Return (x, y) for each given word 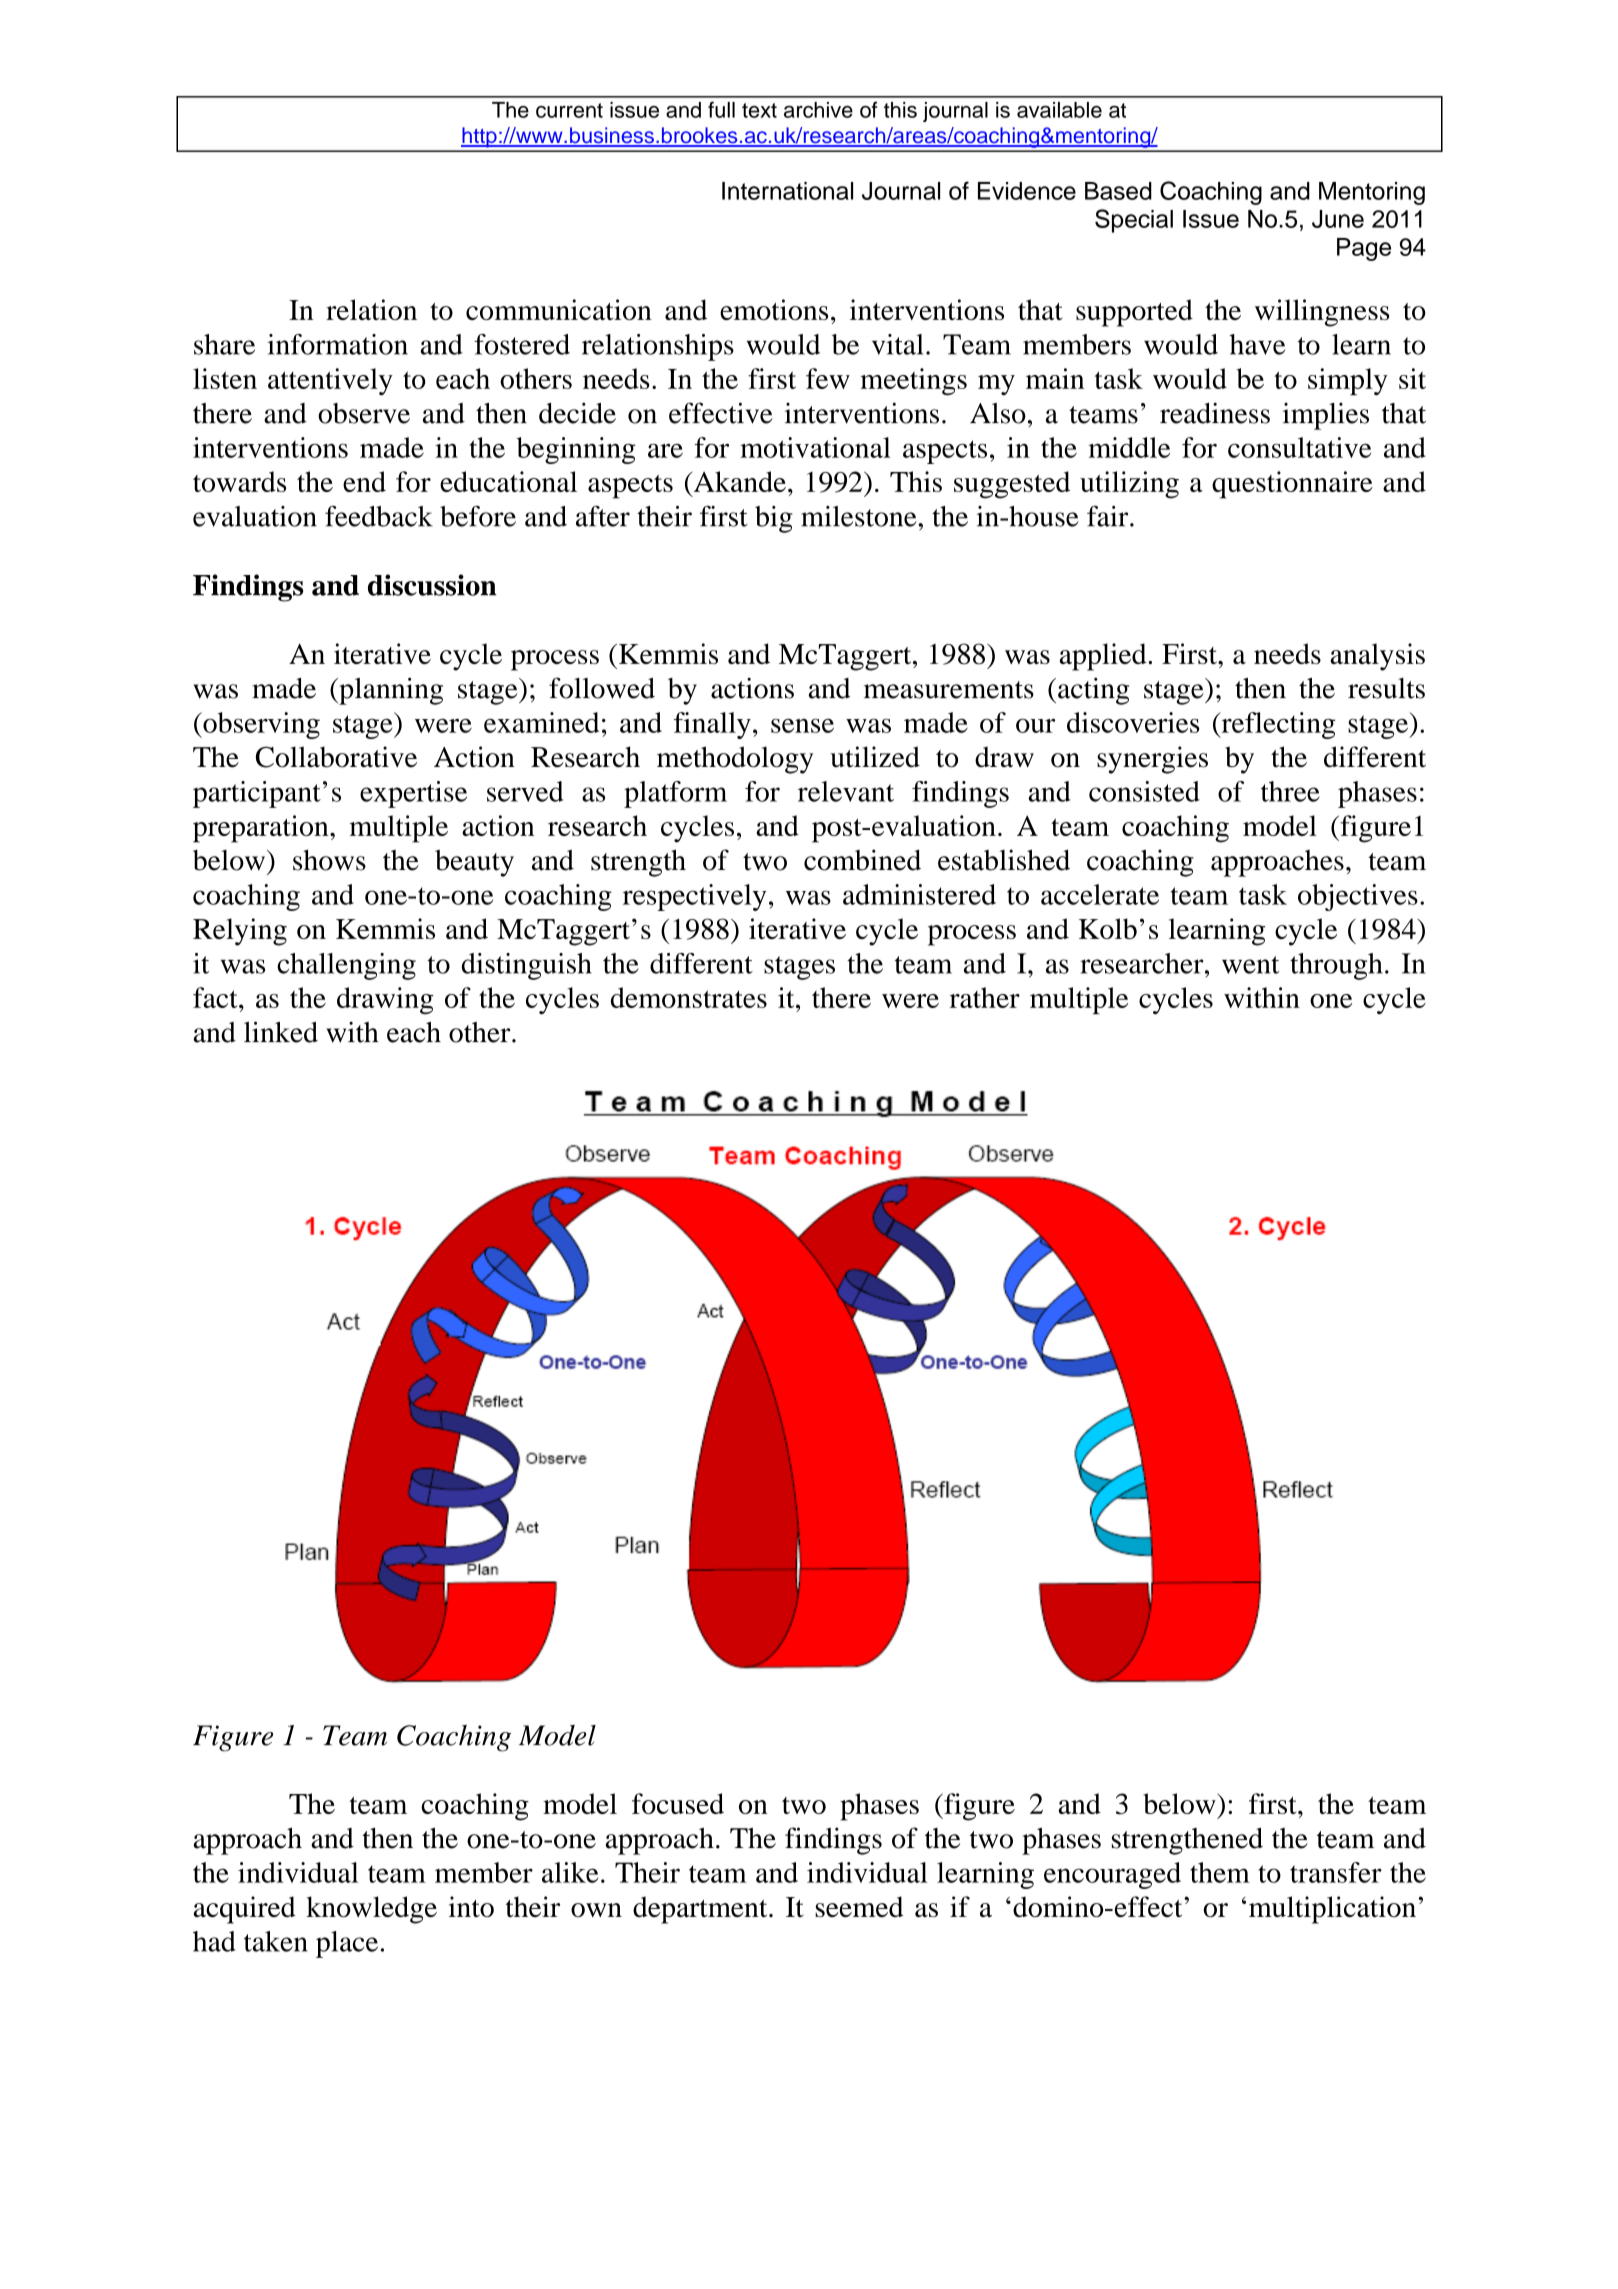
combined (862, 860)
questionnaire (1292, 485)
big (774, 519)
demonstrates (689, 997)
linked (281, 1032)
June (1338, 219)
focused (678, 1803)
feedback (379, 516)
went (1251, 965)
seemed (859, 1906)
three (1290, 791)
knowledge (371, 1910)
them (1220, 1872)
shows (329, 860)
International (787, 191)
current (569, 110)
